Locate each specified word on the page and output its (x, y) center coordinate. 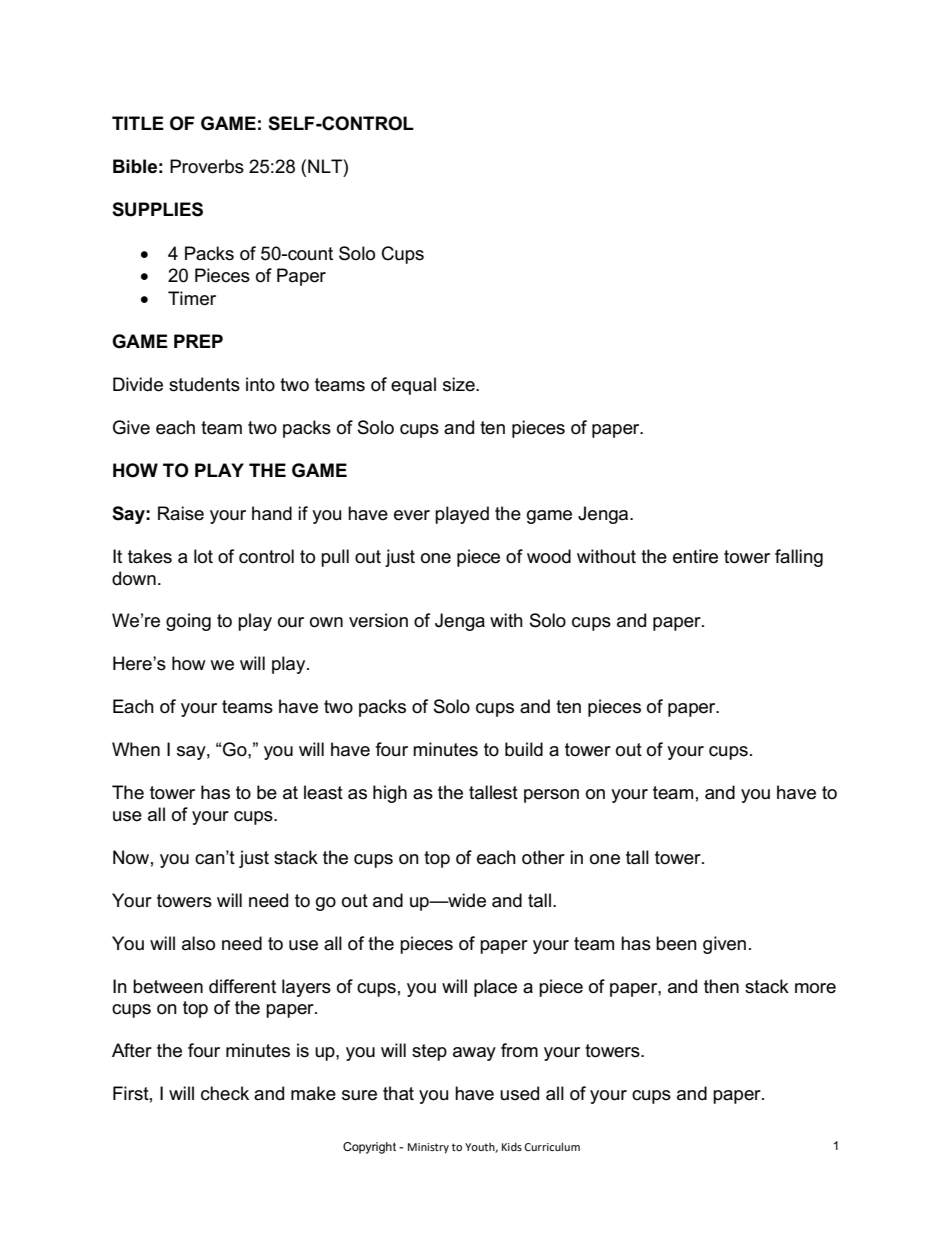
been (676, 943)
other (543, 857)
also (198, 943)
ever (412, 515)
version (378, 620)
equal (413, 386)
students (204, 384)
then (721, 986)
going (188, 622)
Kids (512, 1146)
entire (695, 556)
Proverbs (207, 166)
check (225, 1093)
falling (799, 558)
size (460, 384)
